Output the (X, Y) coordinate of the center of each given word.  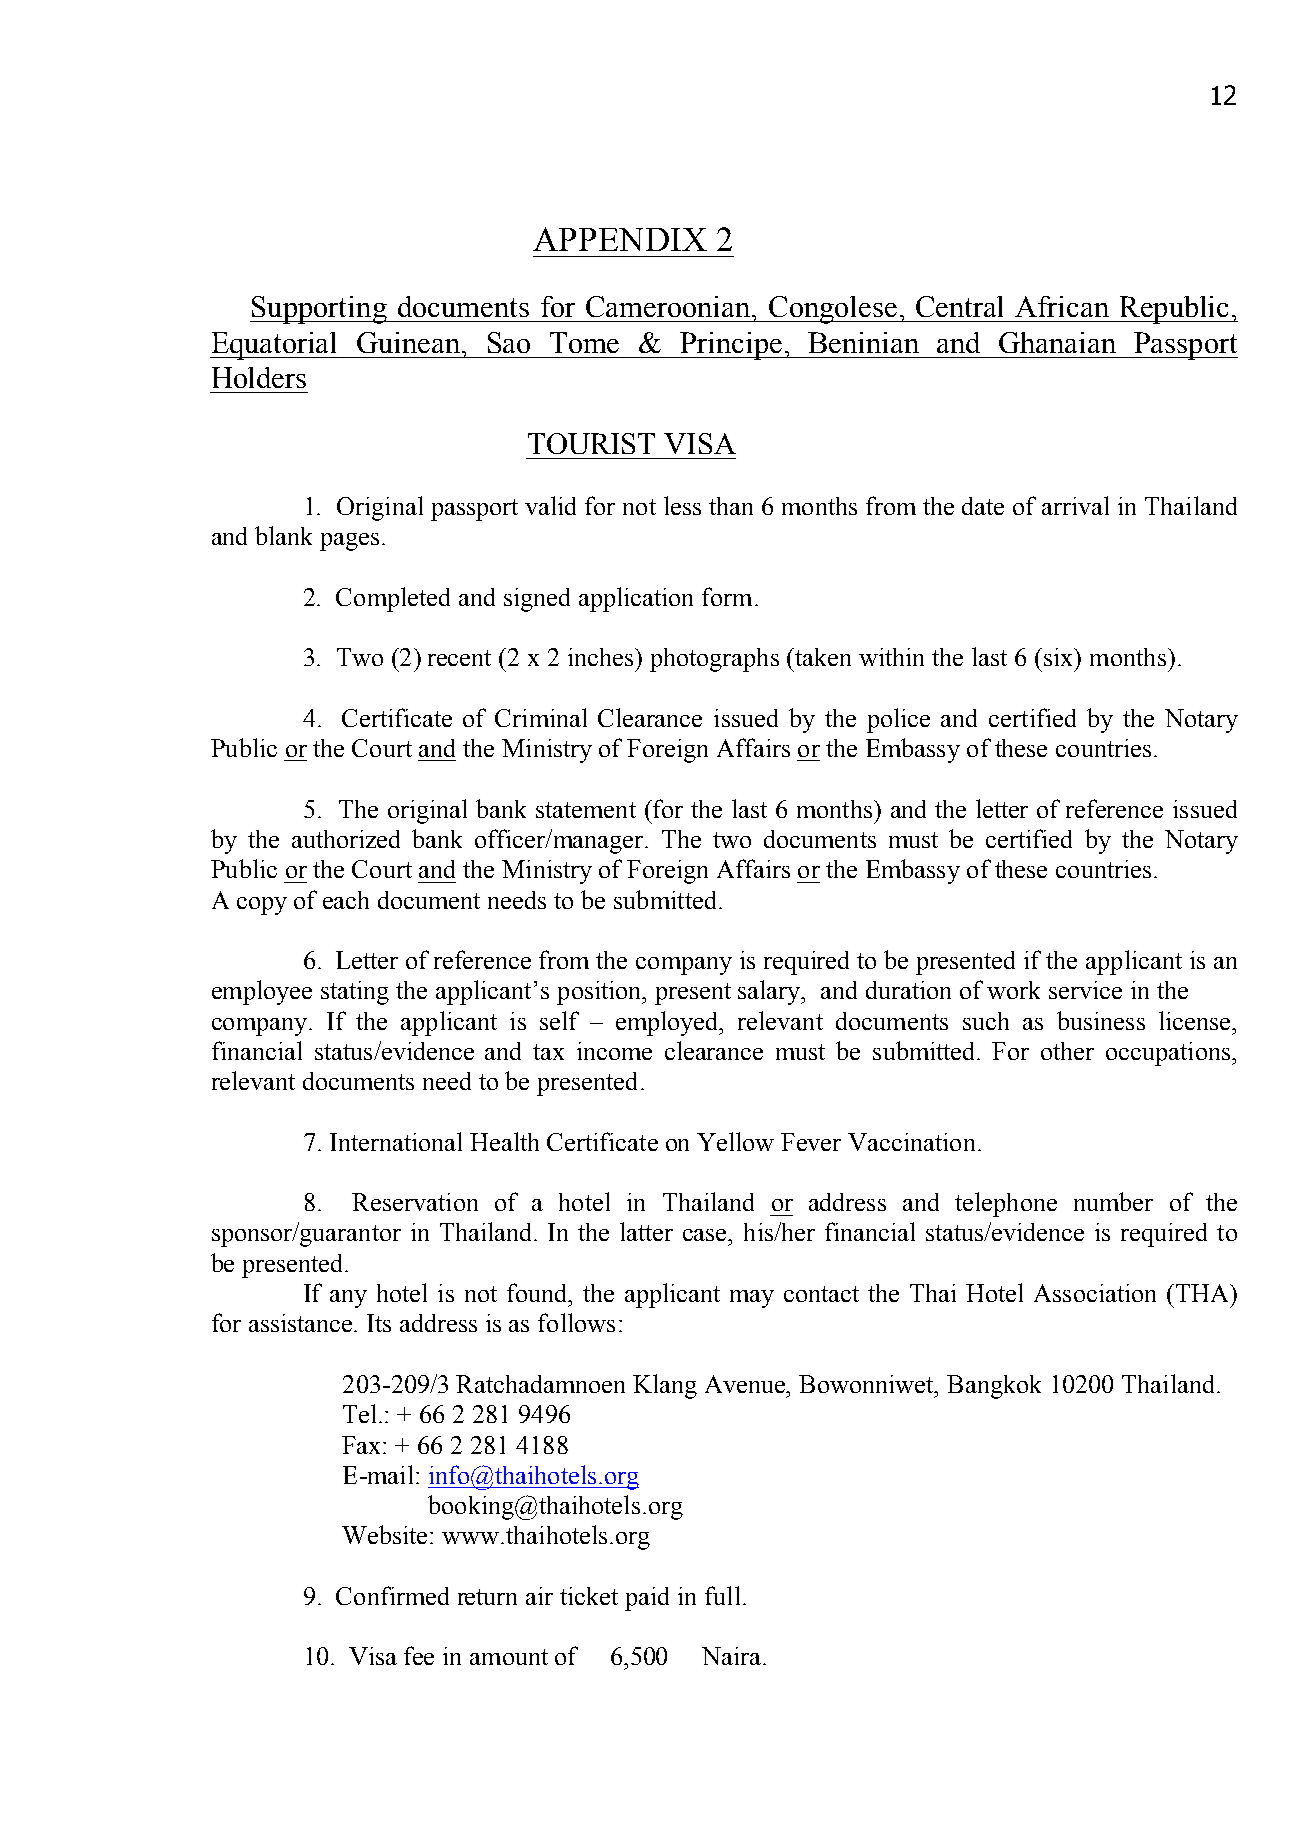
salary (770, 992)
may (752, 1299)
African (1062, 306)
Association (1095, 1293)
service (1085, 990)
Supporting (319, 310)
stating (355, 993)
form (727, 596)
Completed (393, 599)
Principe (731, 346)
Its (379, 1323)
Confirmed (392, 1595)
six (1060, 657)
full (722, 1595)
